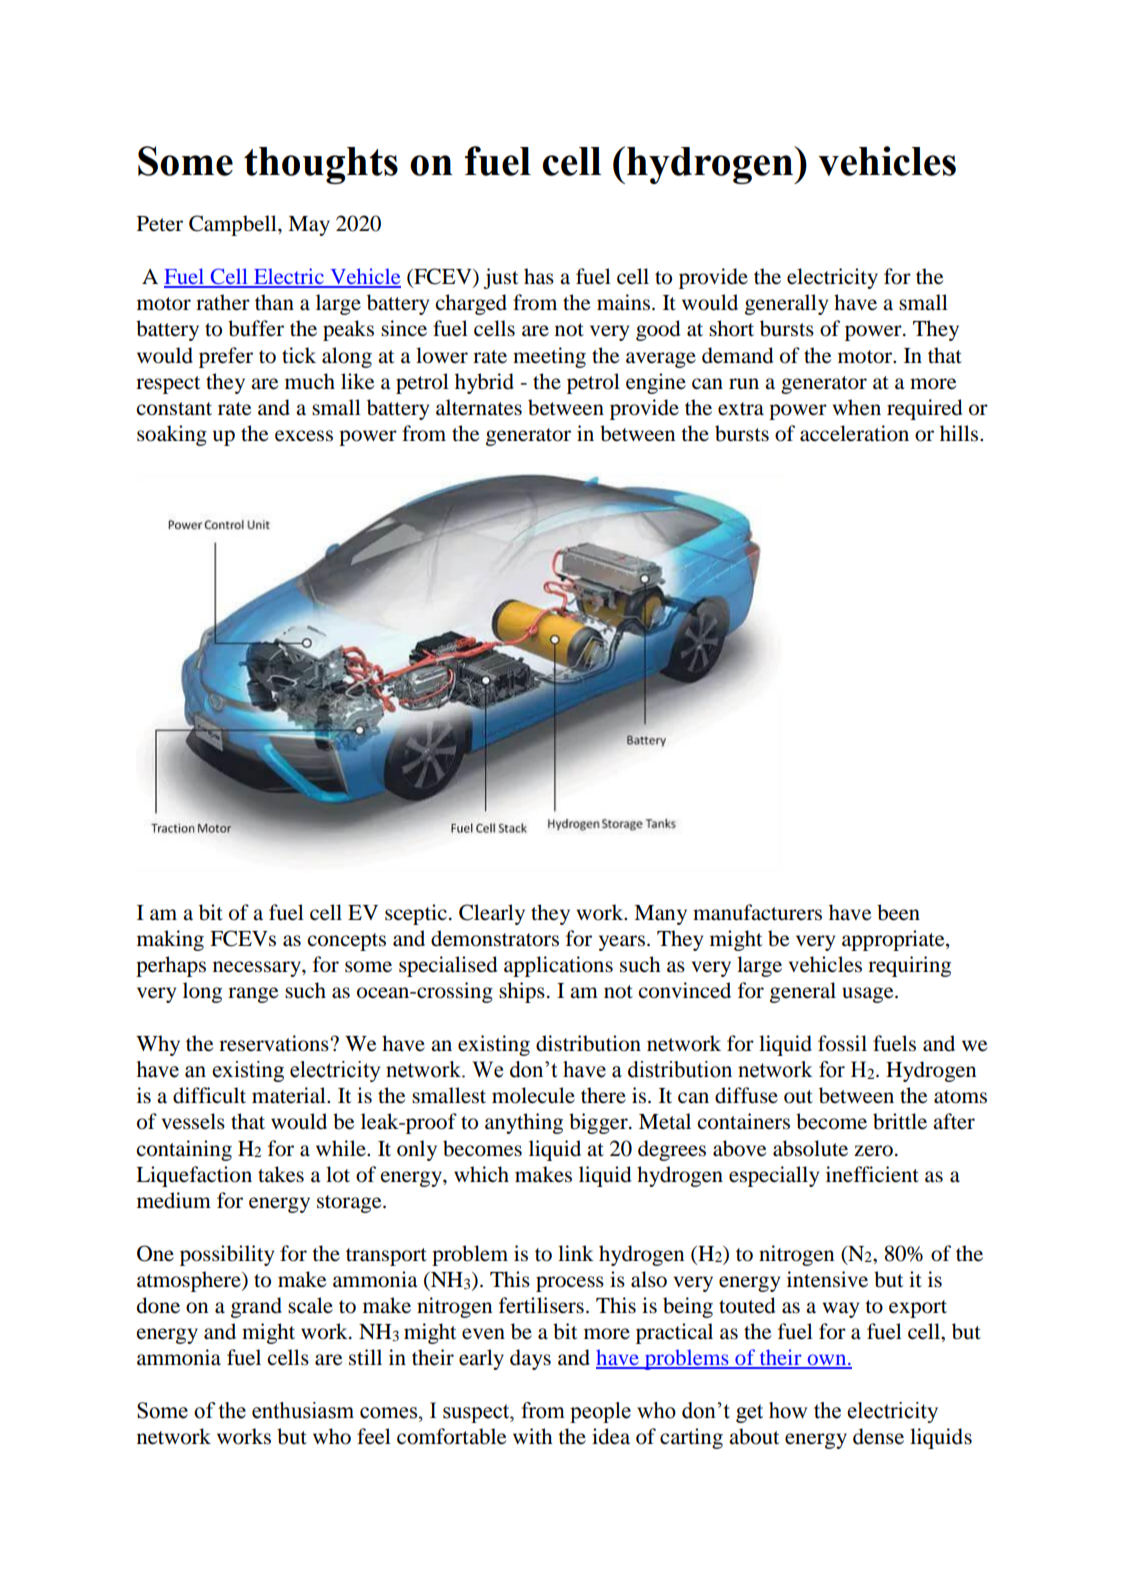  Describe the element at coordinates (234, 225) in the screenshot. I see `Campbell` at that location.
